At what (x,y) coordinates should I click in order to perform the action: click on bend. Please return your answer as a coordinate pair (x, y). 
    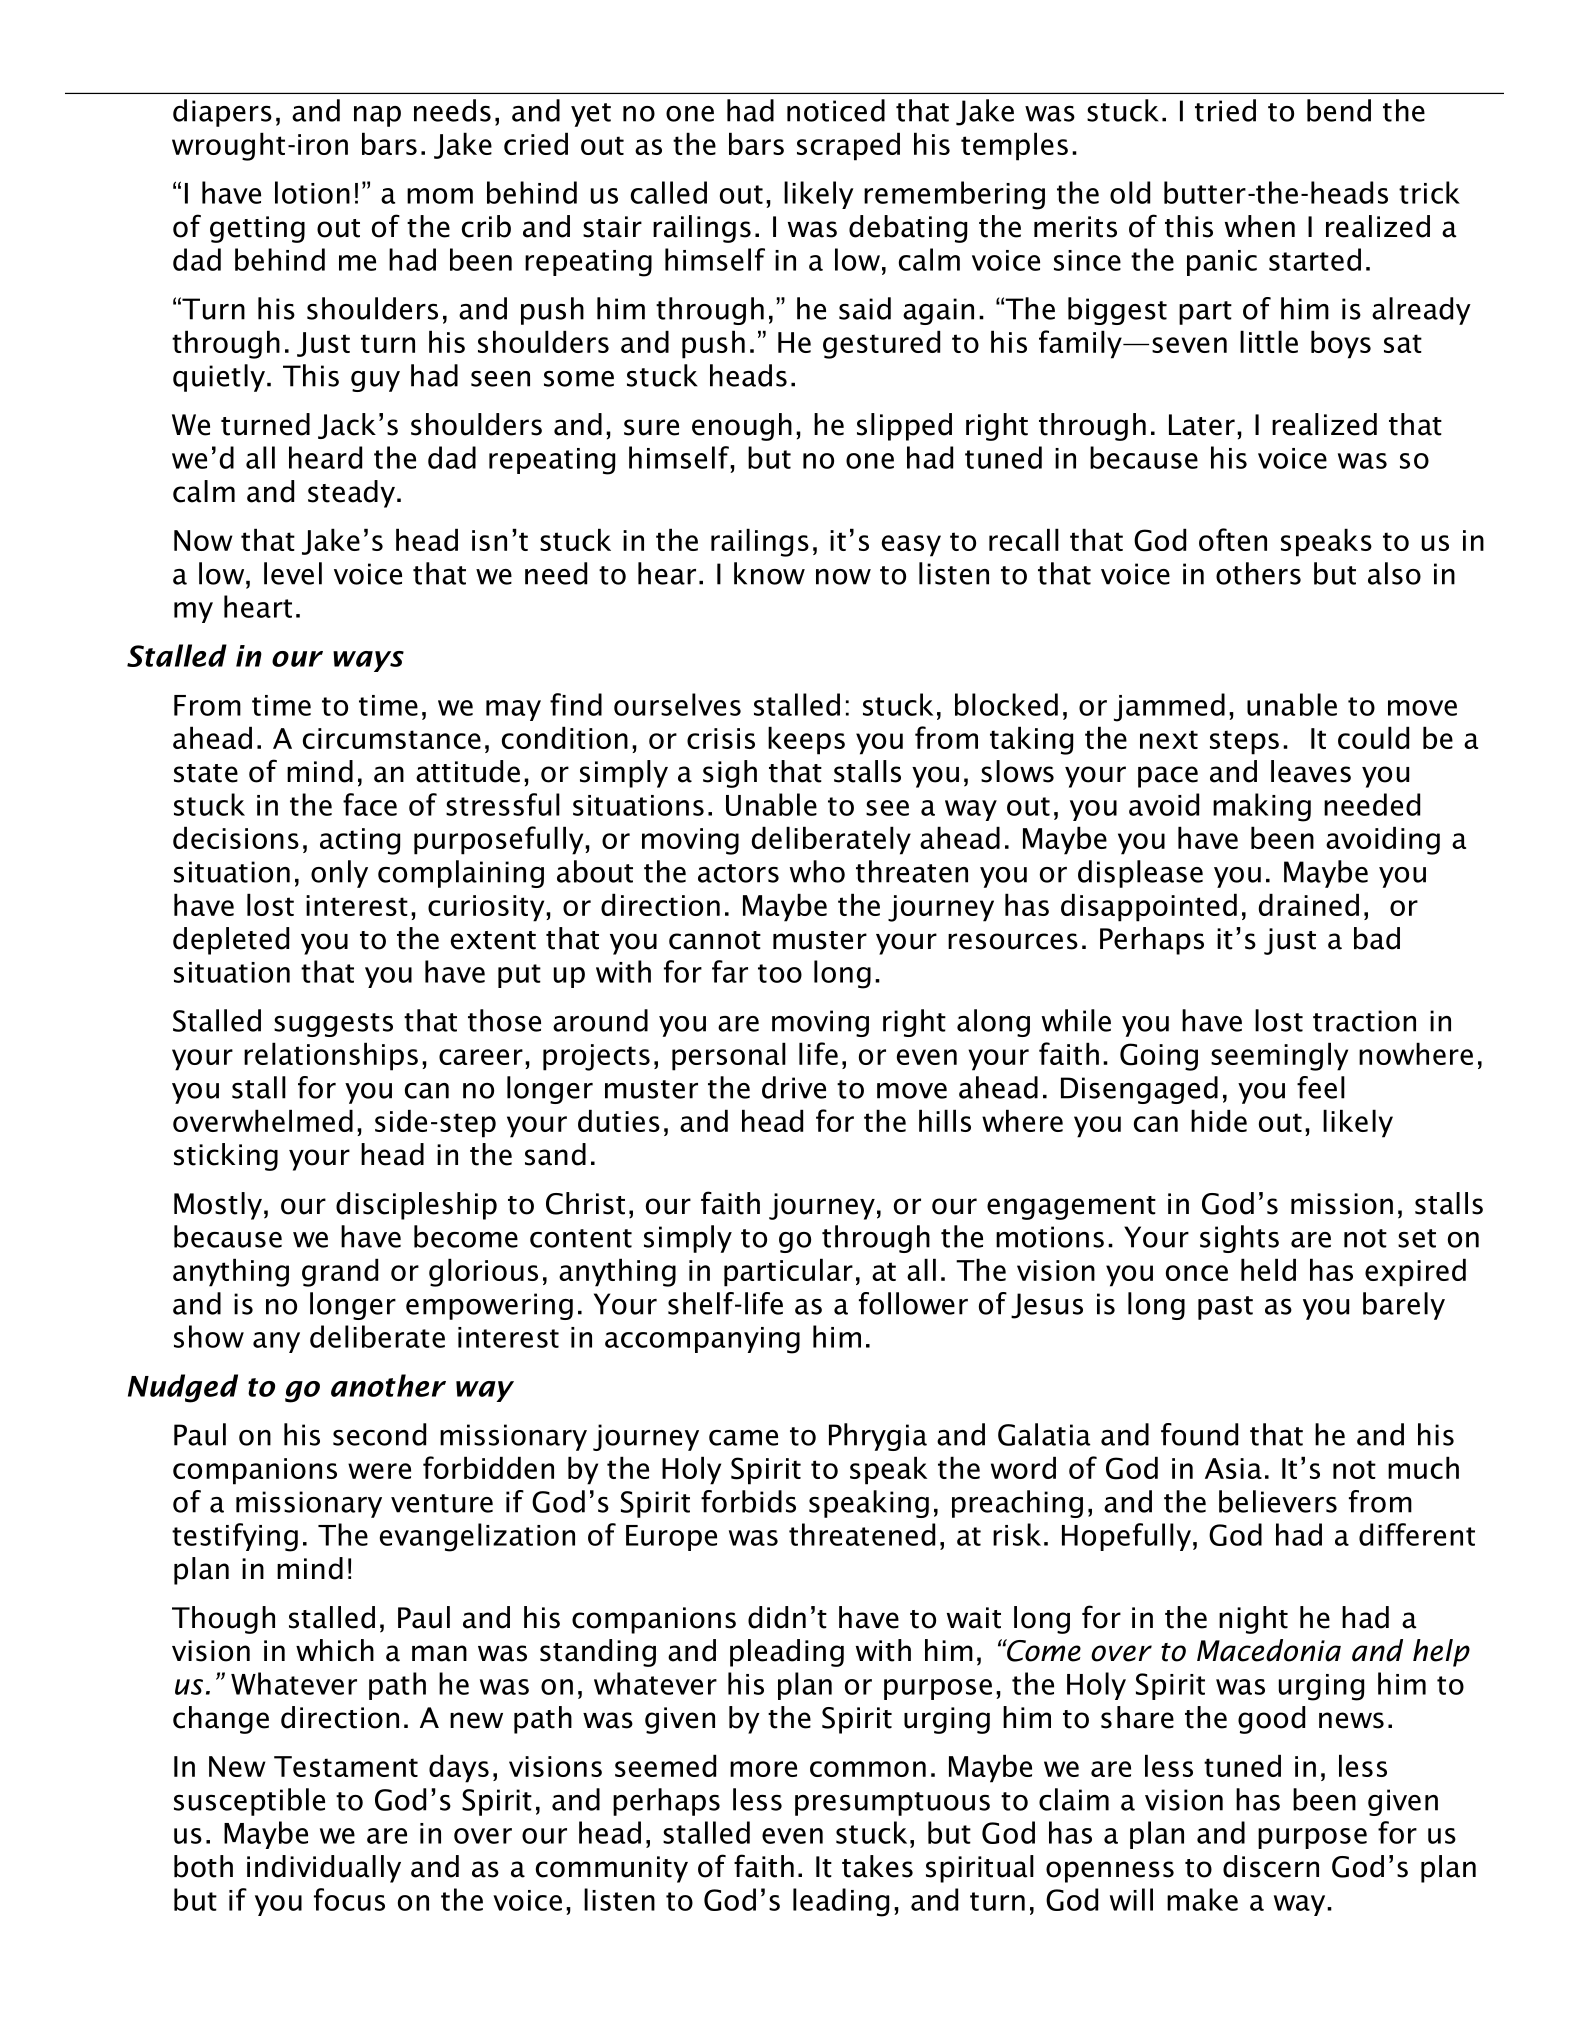
    Looking at the image, I should click on (1339, 110).
